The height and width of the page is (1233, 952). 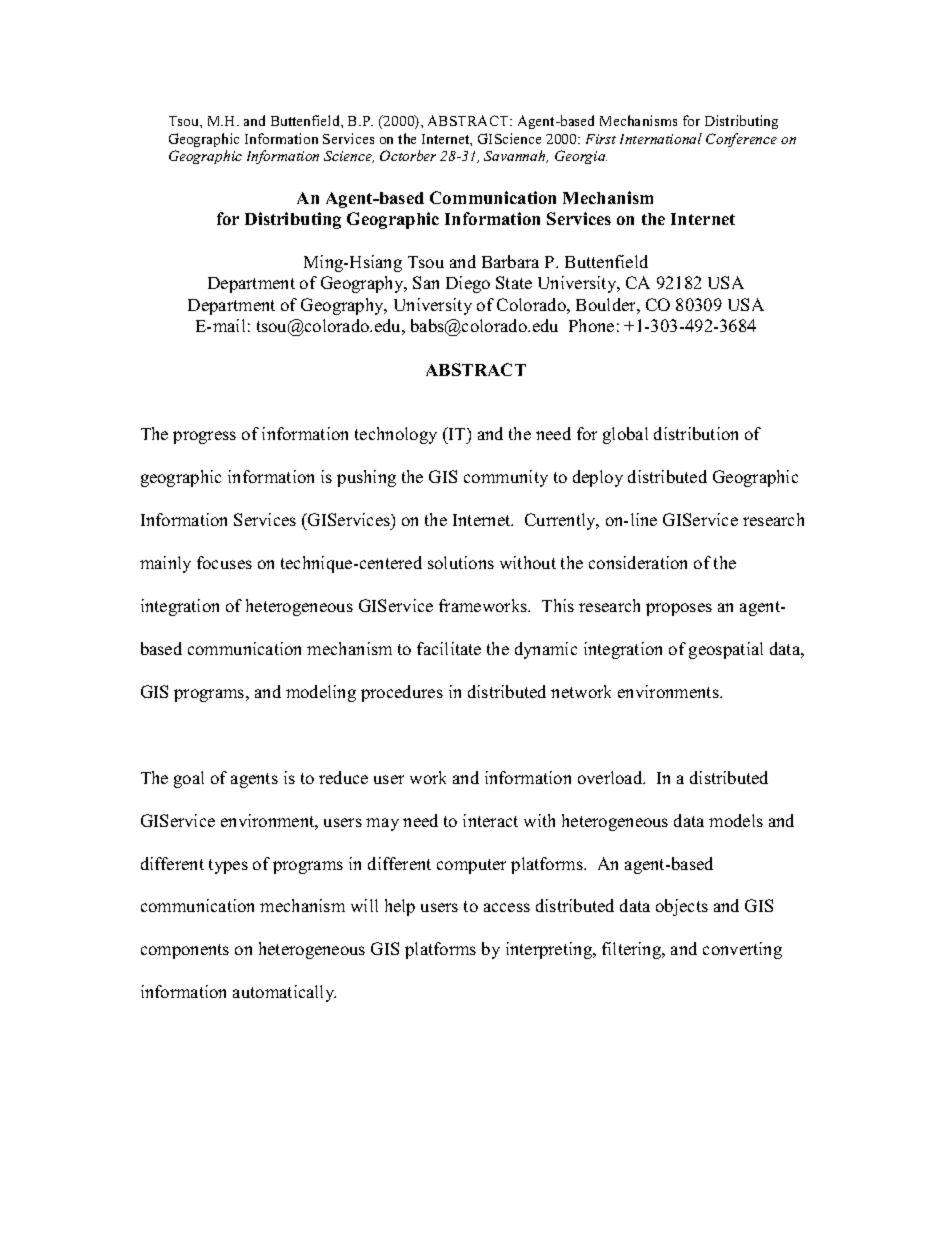 I want to click on solutions, so click(x=461, y=562).
